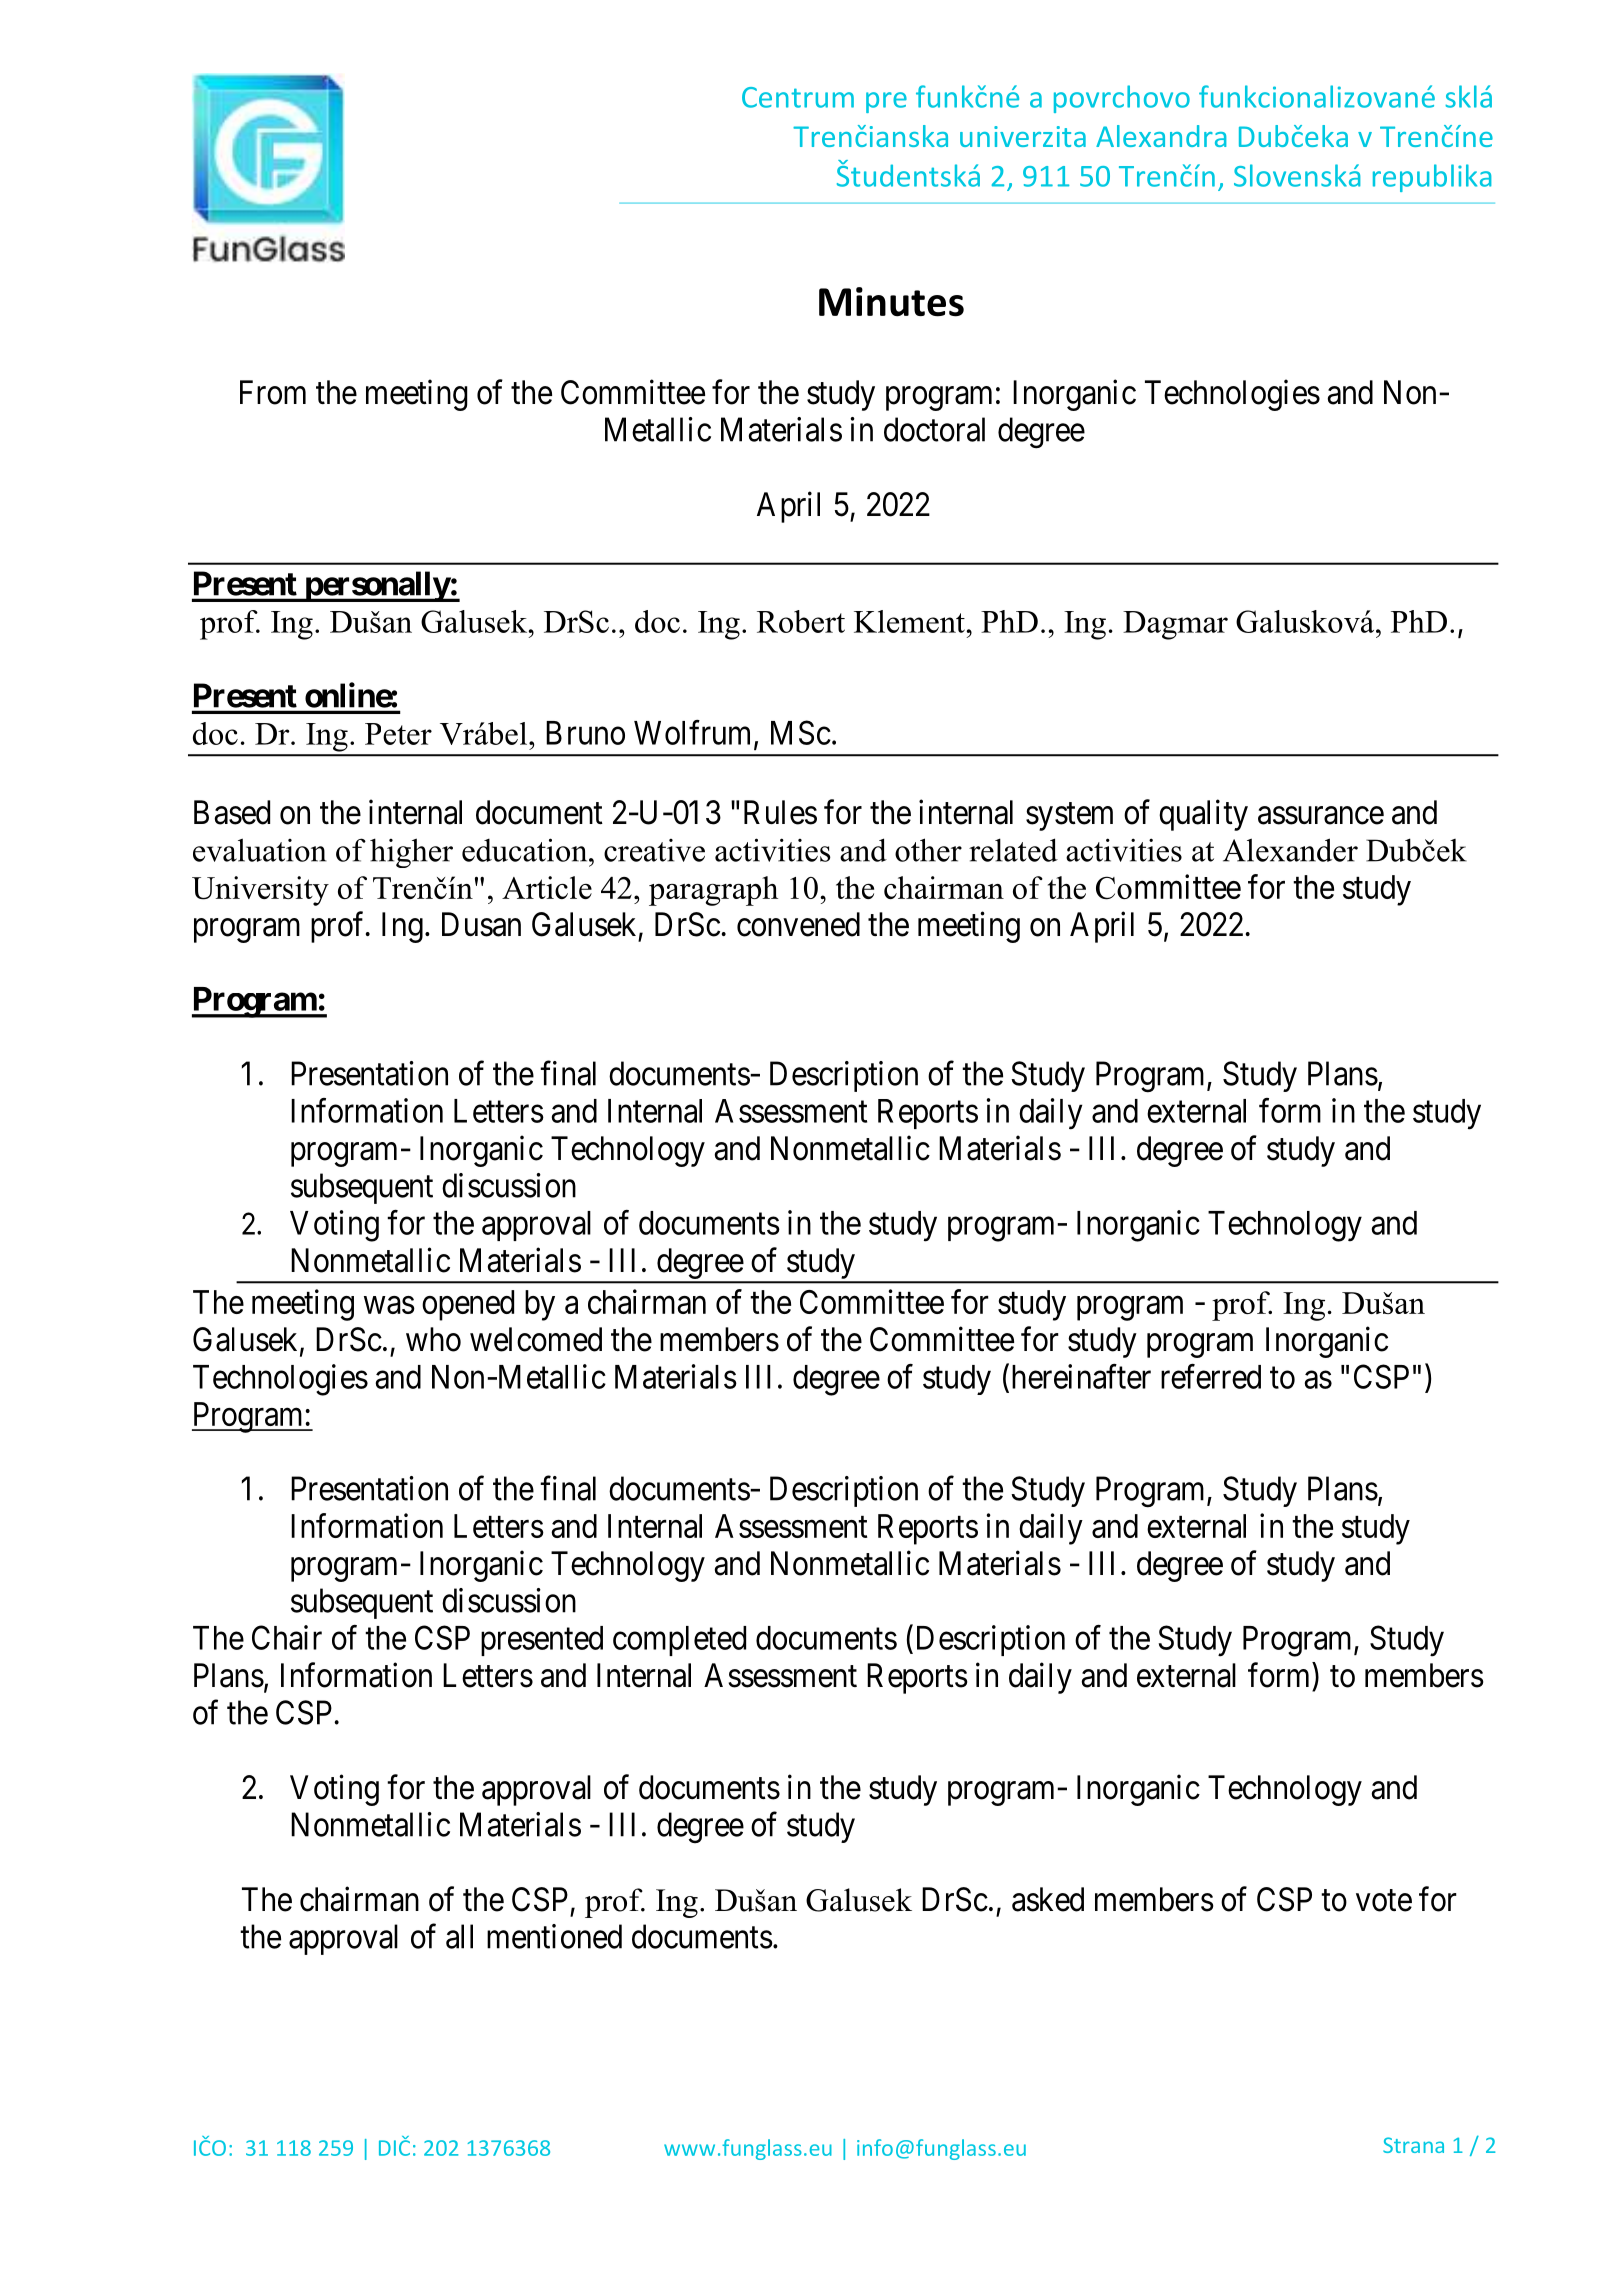  Describe the element at coordinates (798, 924) in the page. I see `convened` at that location.
